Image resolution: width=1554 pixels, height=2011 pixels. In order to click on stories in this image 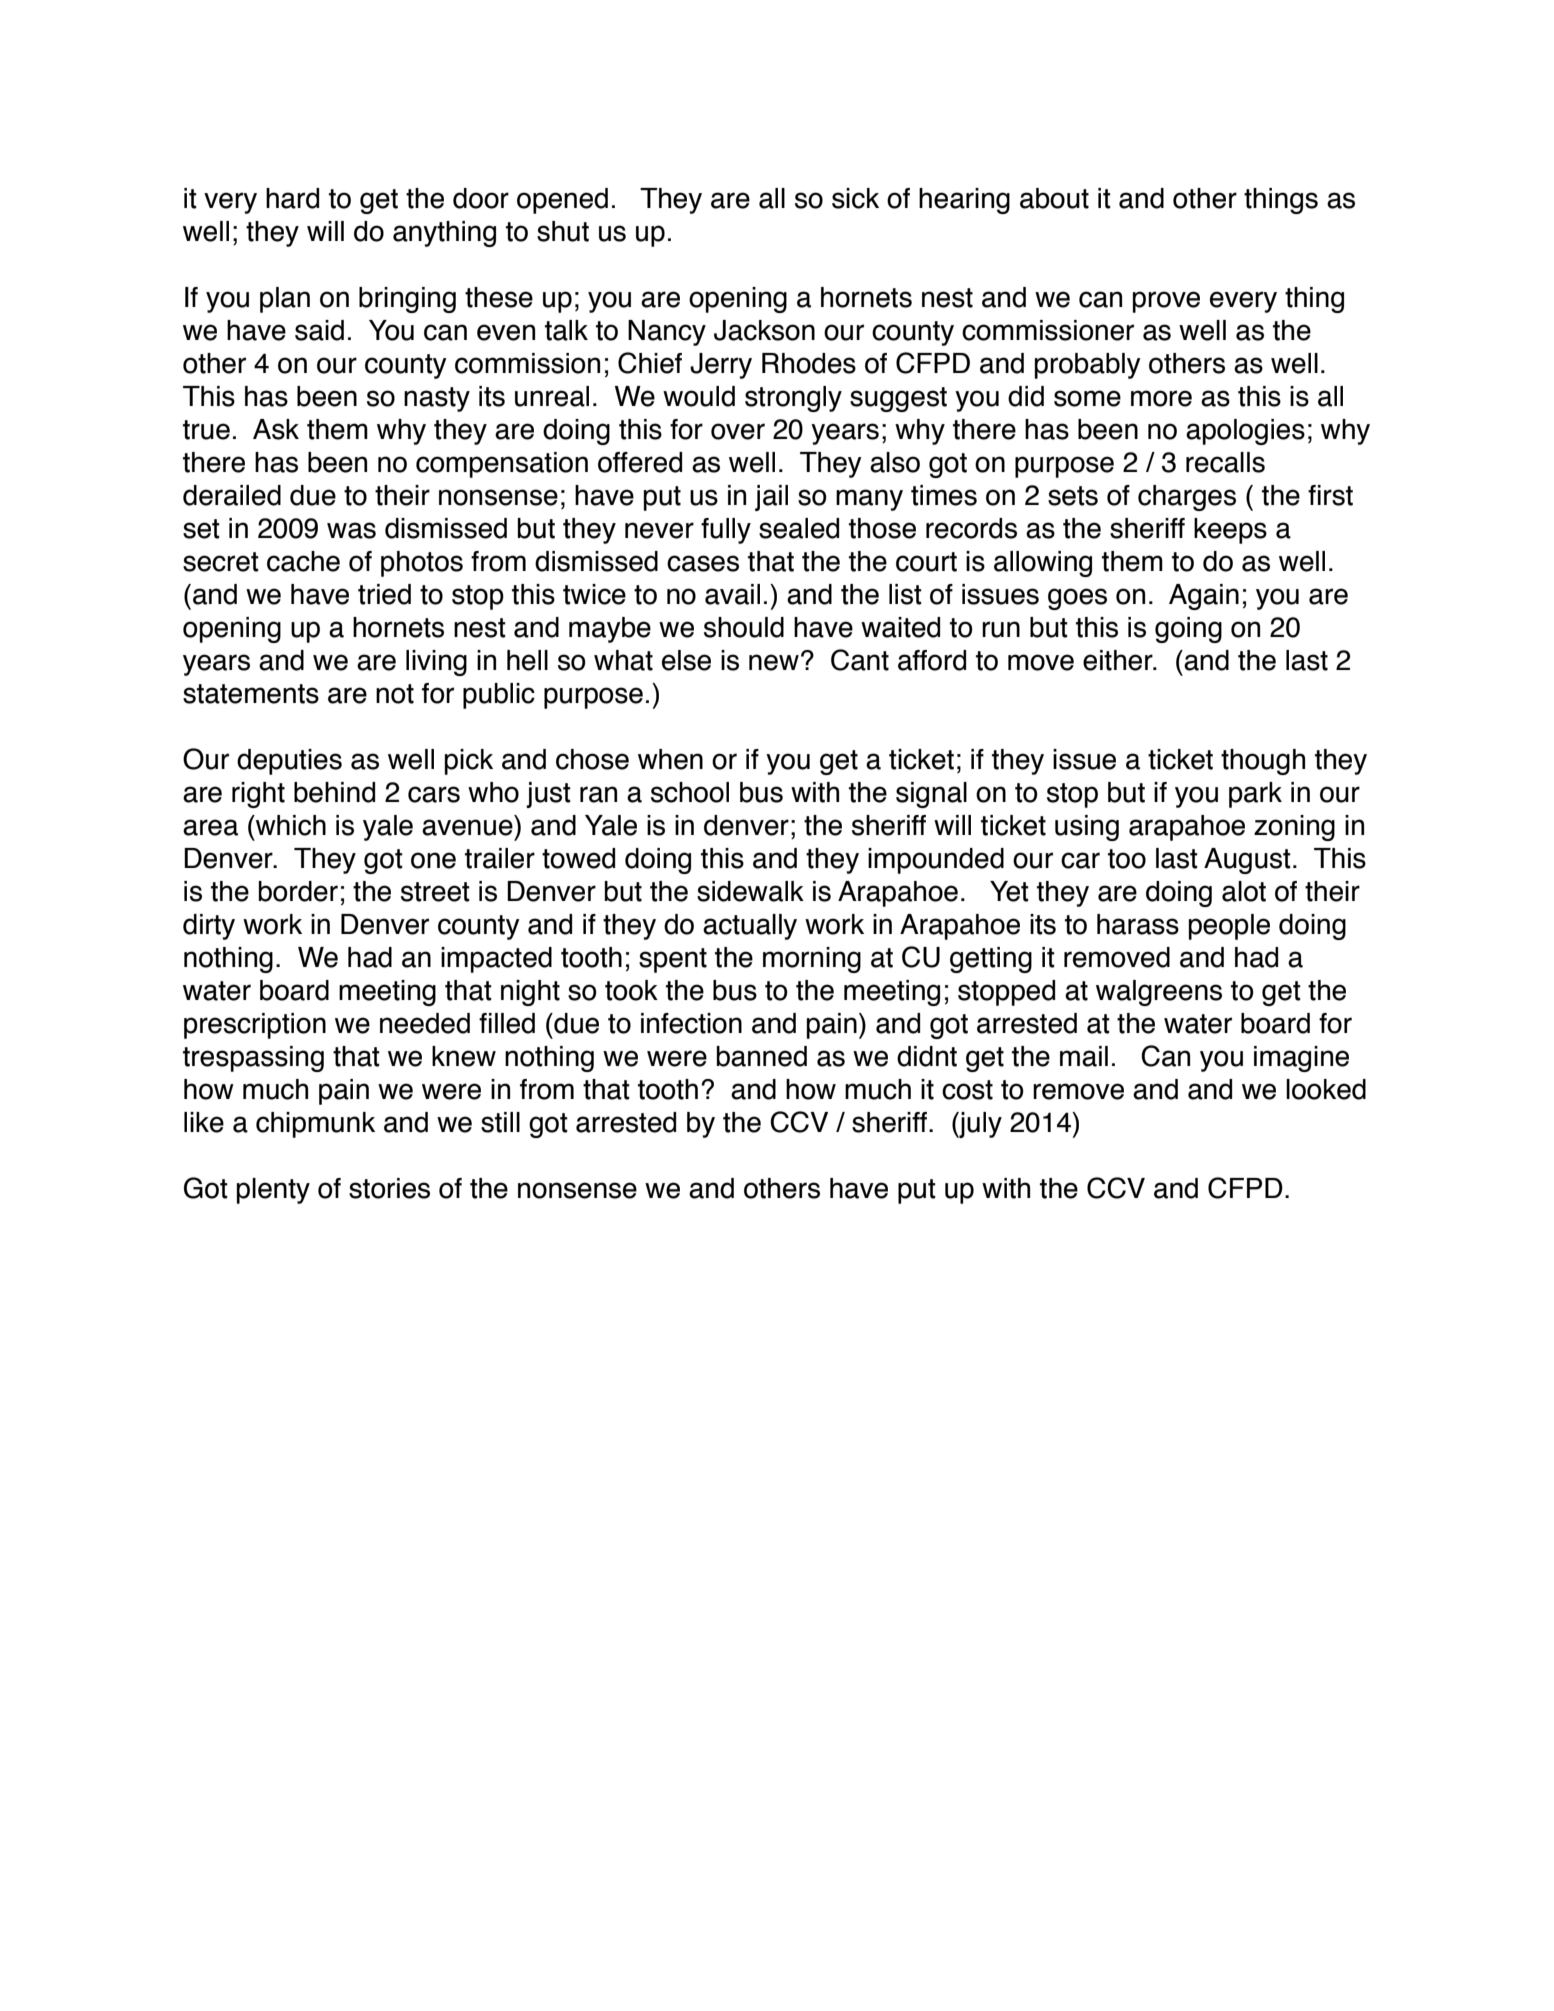, I will do `click(389, 1188)`.
